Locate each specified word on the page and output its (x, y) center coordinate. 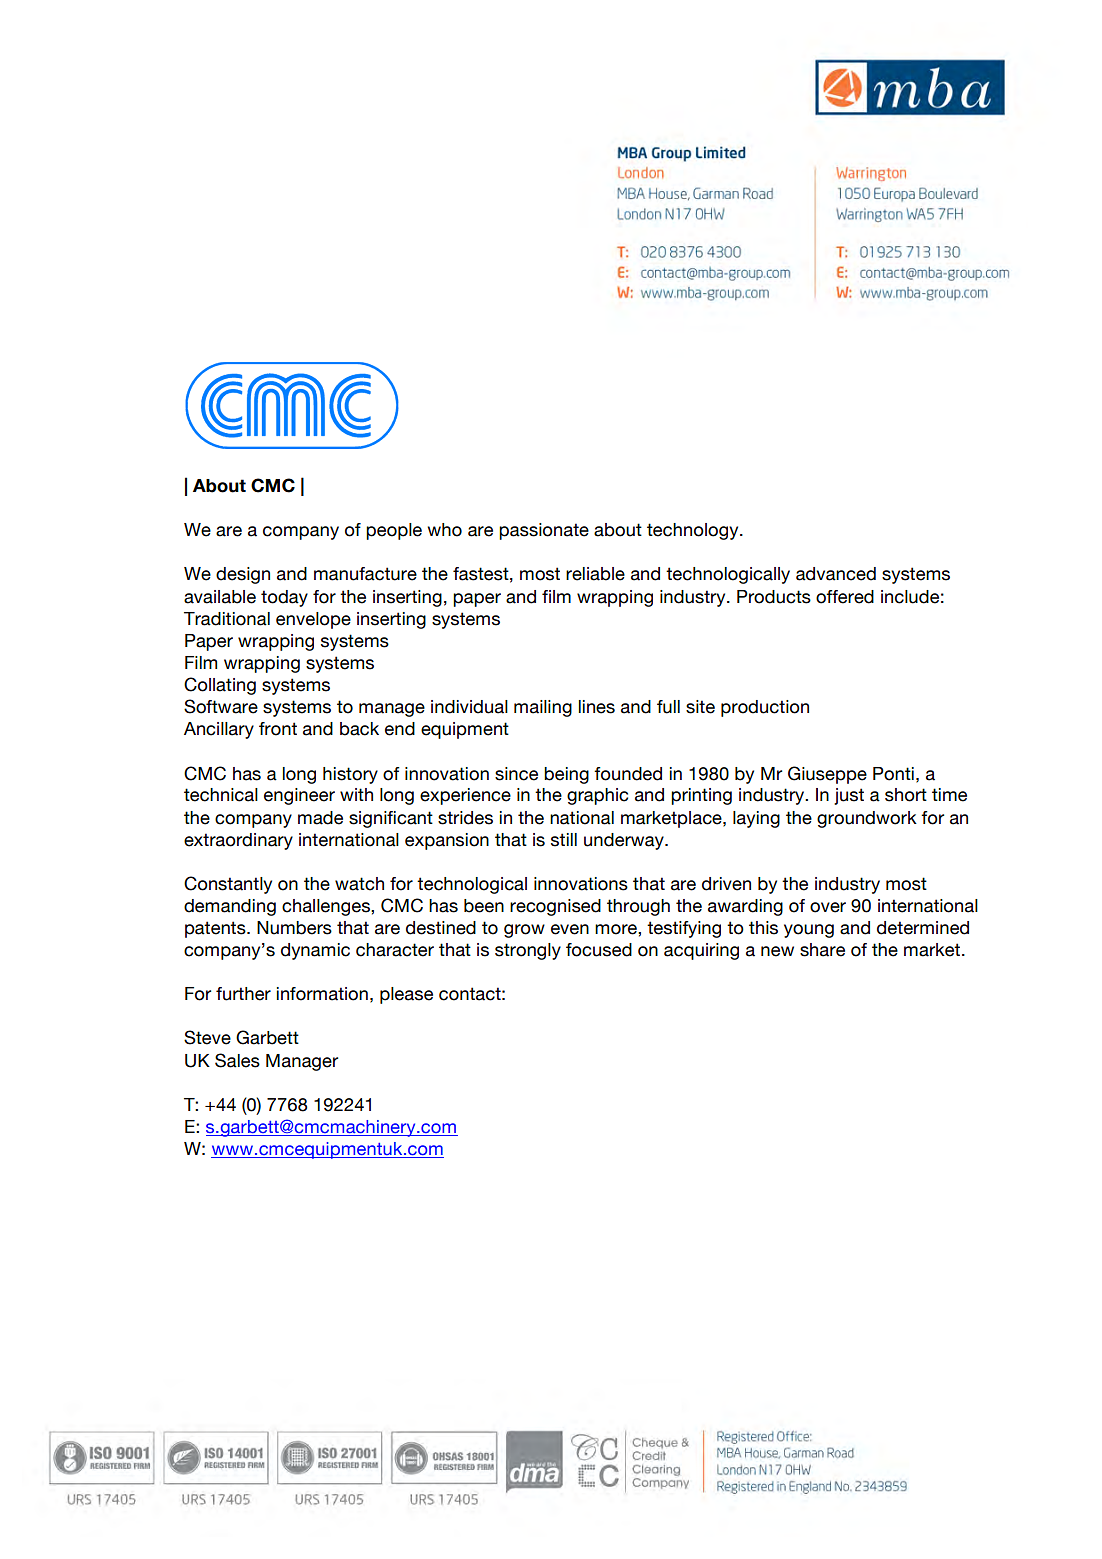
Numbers (294, 928)
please (406, 995)
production (765, 708)
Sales (237, 1060)
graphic (597, 796)
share (822, 950)
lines (597, 707)
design (243, 575)
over (828, 907)
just (849, 796)
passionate (544, 531)
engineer (299, 796)
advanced (836, 574)
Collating (220, 686)
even (570, 929)
